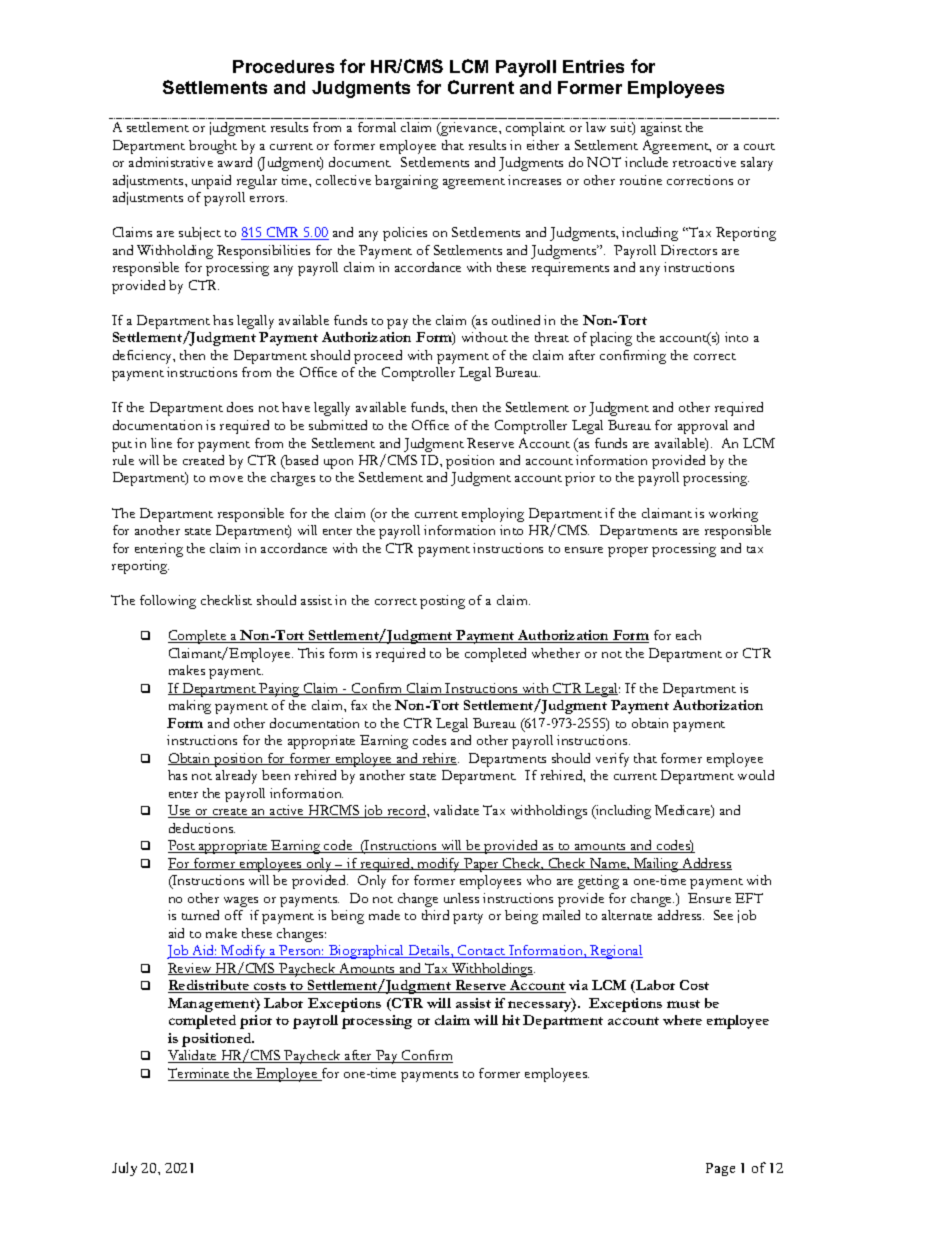 The image size is (952, 1233). What do you see at coordinates (378, 357) in the screenshot?
I see `proceed` at bounding box center [378, 357].
